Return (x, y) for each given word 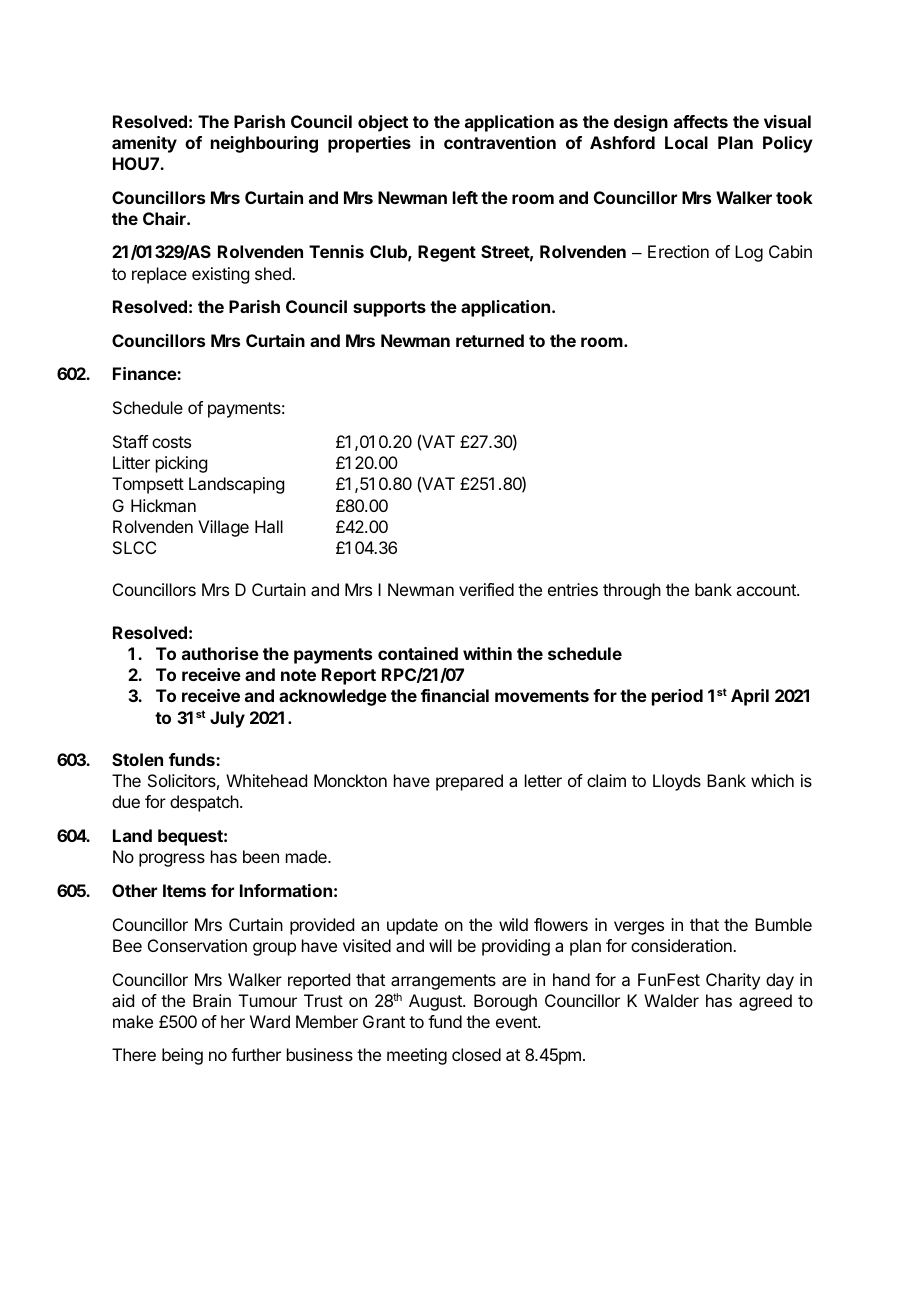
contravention (500, 142)
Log (749, 253)
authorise (220, 653)
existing (220, 275)
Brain (212, 1000)
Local (686, 142)
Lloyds (677, 782)
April (750, 697)
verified (486, 589)
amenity (144, 144)
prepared (469, 782)
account (767, 590)
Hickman (163, 505)
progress (172, 860)
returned (490, 340)
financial (455, 695)
